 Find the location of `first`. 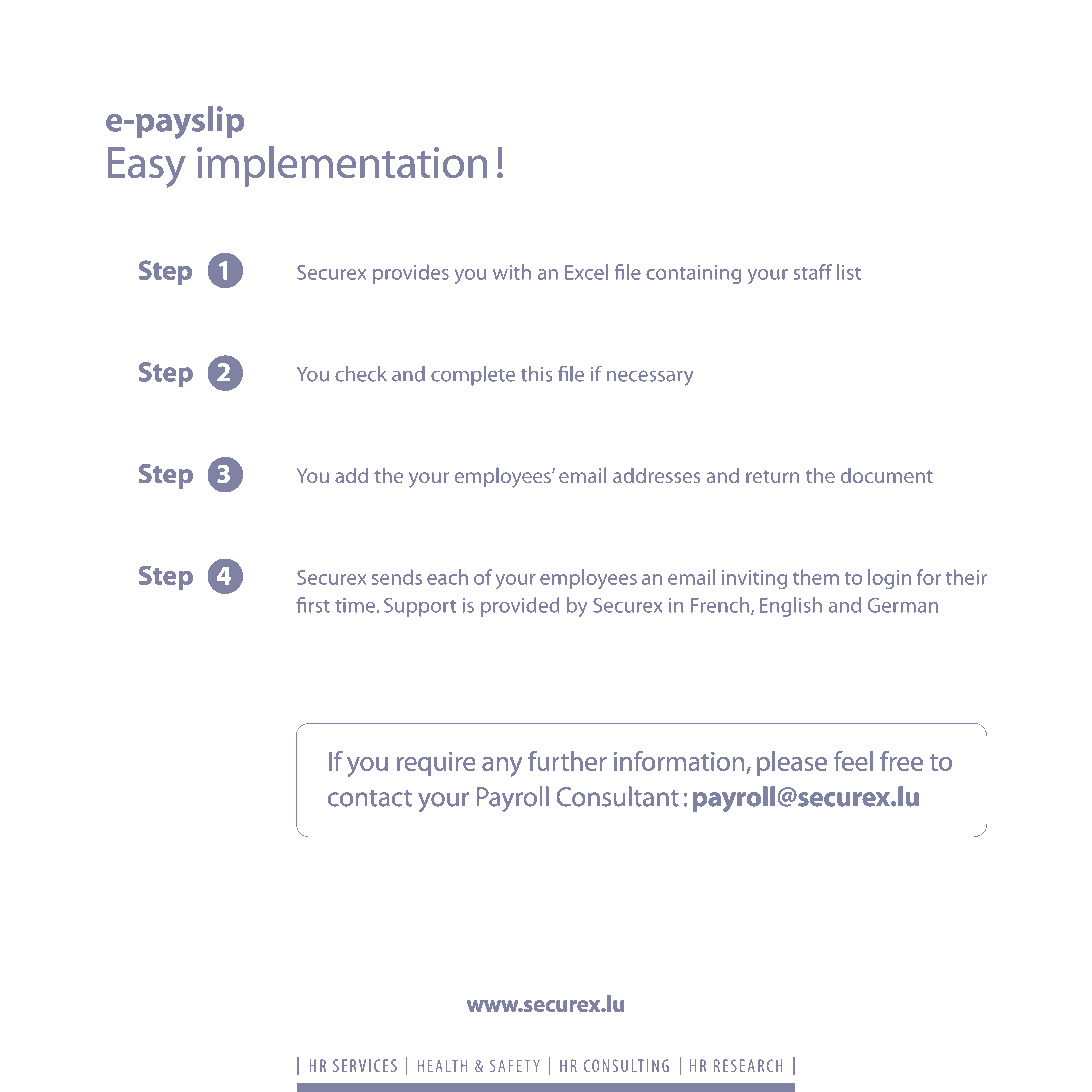

first is located at coordinates (313, 605).
